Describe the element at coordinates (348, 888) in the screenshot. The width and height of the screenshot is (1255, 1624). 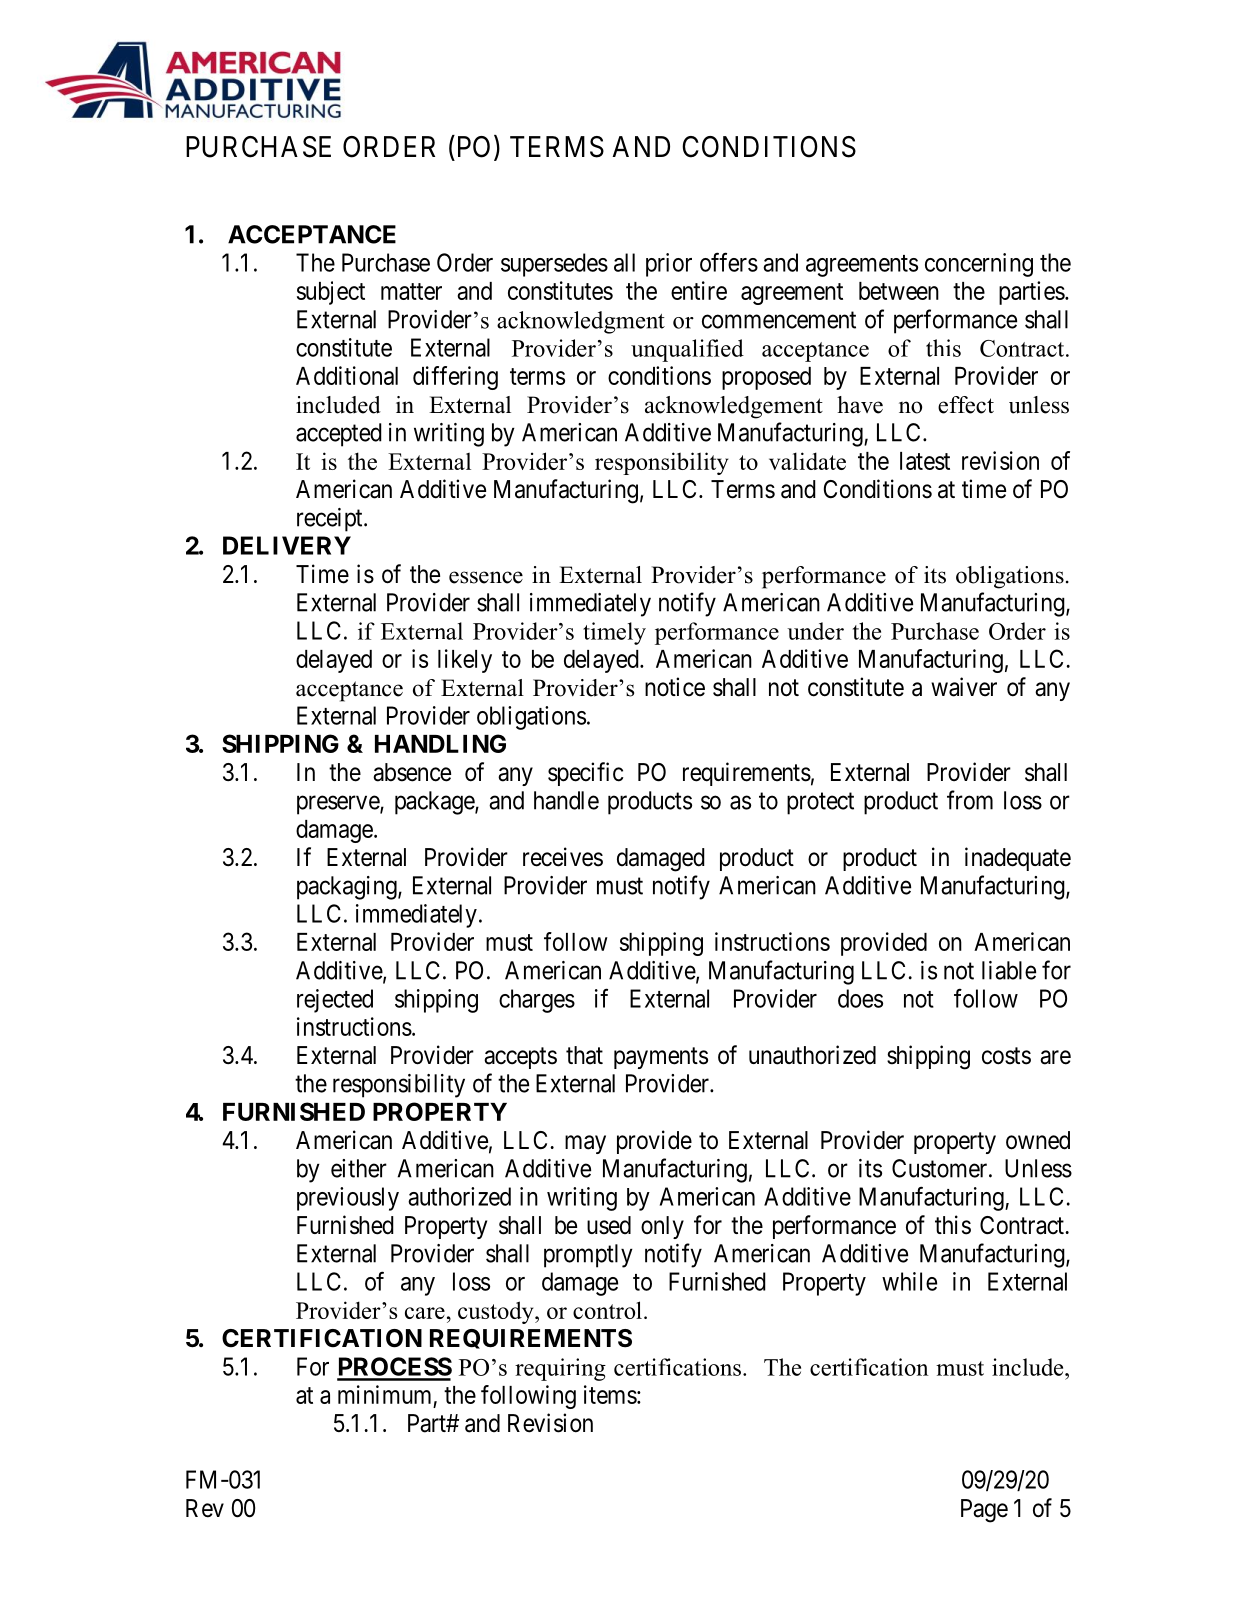
I see `packaging` at that location.
